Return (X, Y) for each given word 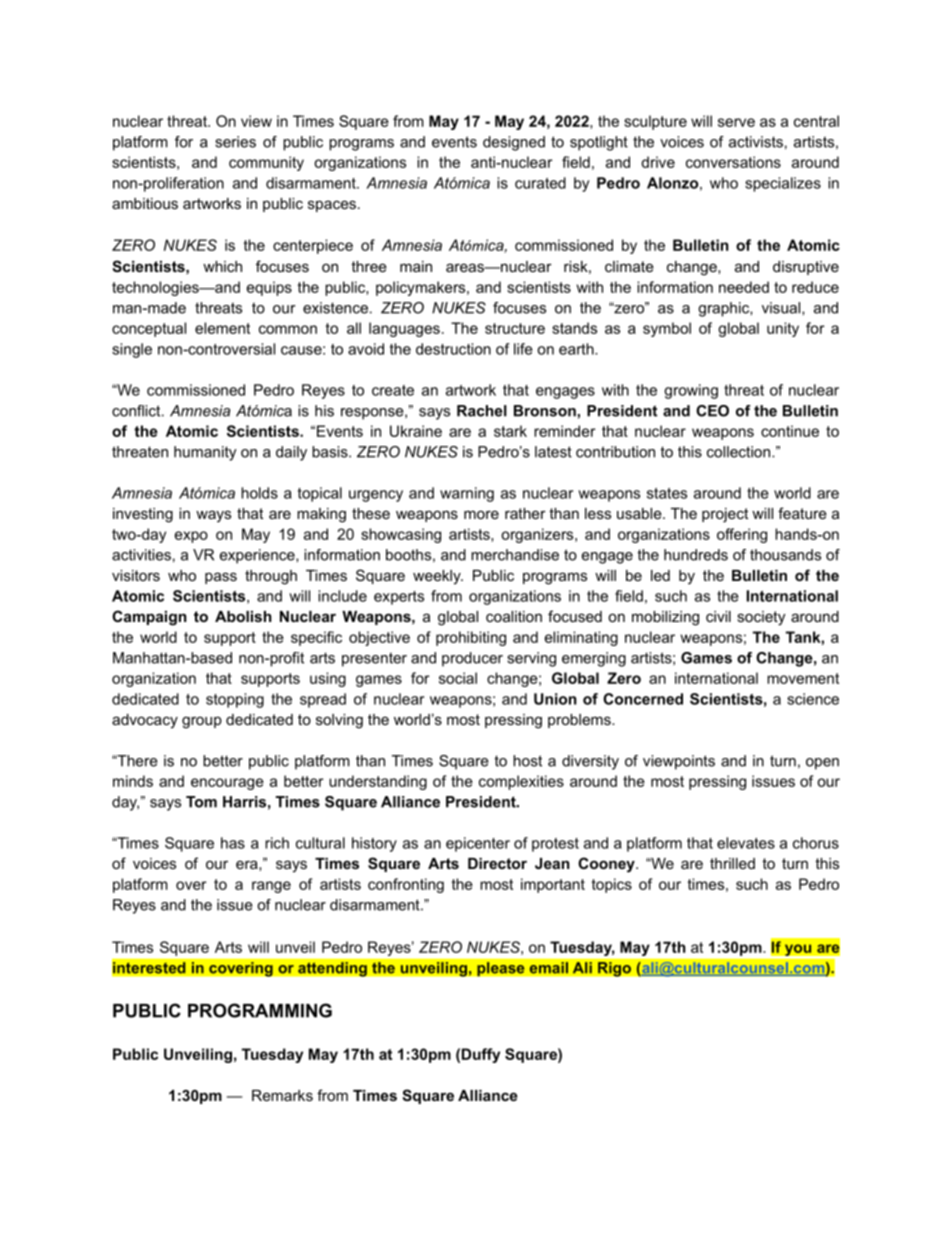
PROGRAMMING (260, 1010)
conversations (733, 162)
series (235, 142)
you (798, 951)
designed (514, 143)
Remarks (282, 1095)
